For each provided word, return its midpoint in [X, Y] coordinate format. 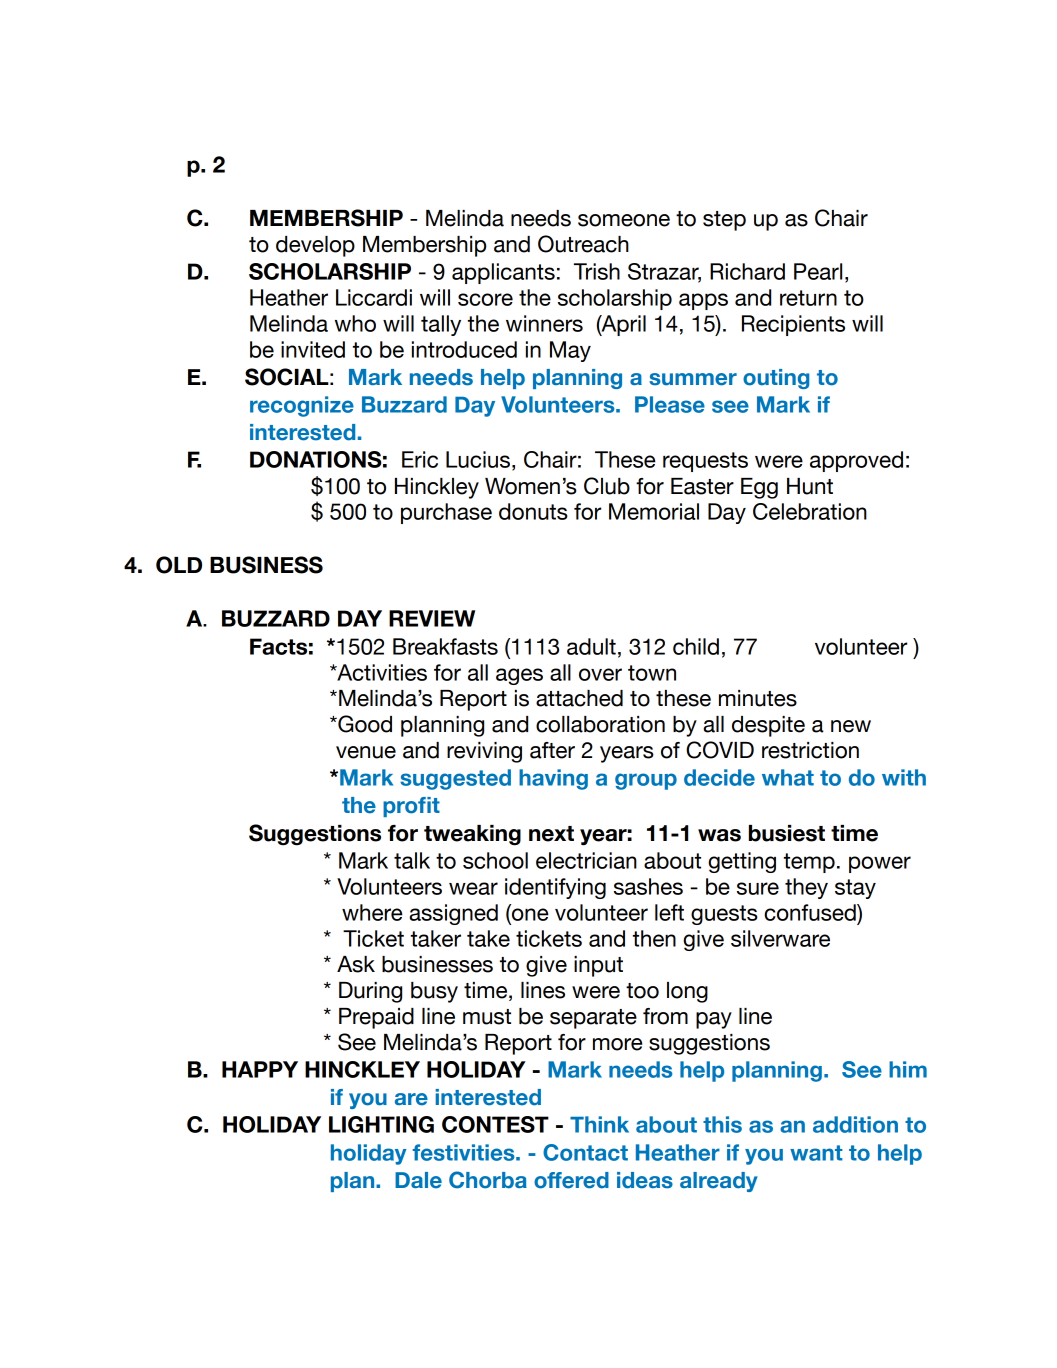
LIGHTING [381, 1124]
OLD [179, 565]
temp [809, 863]
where [372, 912]
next [551, 834]
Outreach [583, 244]
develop [315, 246]
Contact [585, 1152]
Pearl [818, 271]
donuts [533, 511]
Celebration [810, 511]
